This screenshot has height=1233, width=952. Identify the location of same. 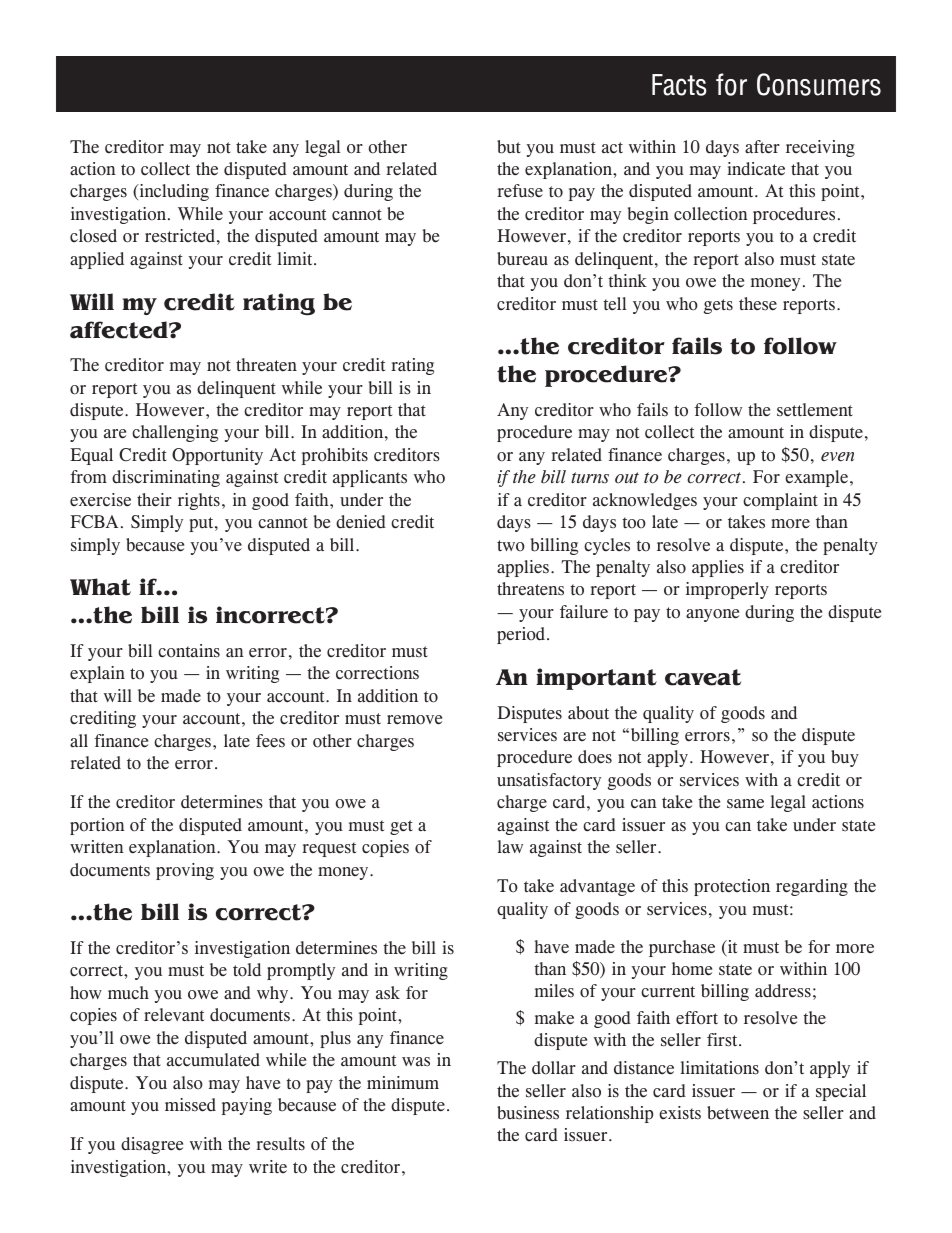
(745, 803).
